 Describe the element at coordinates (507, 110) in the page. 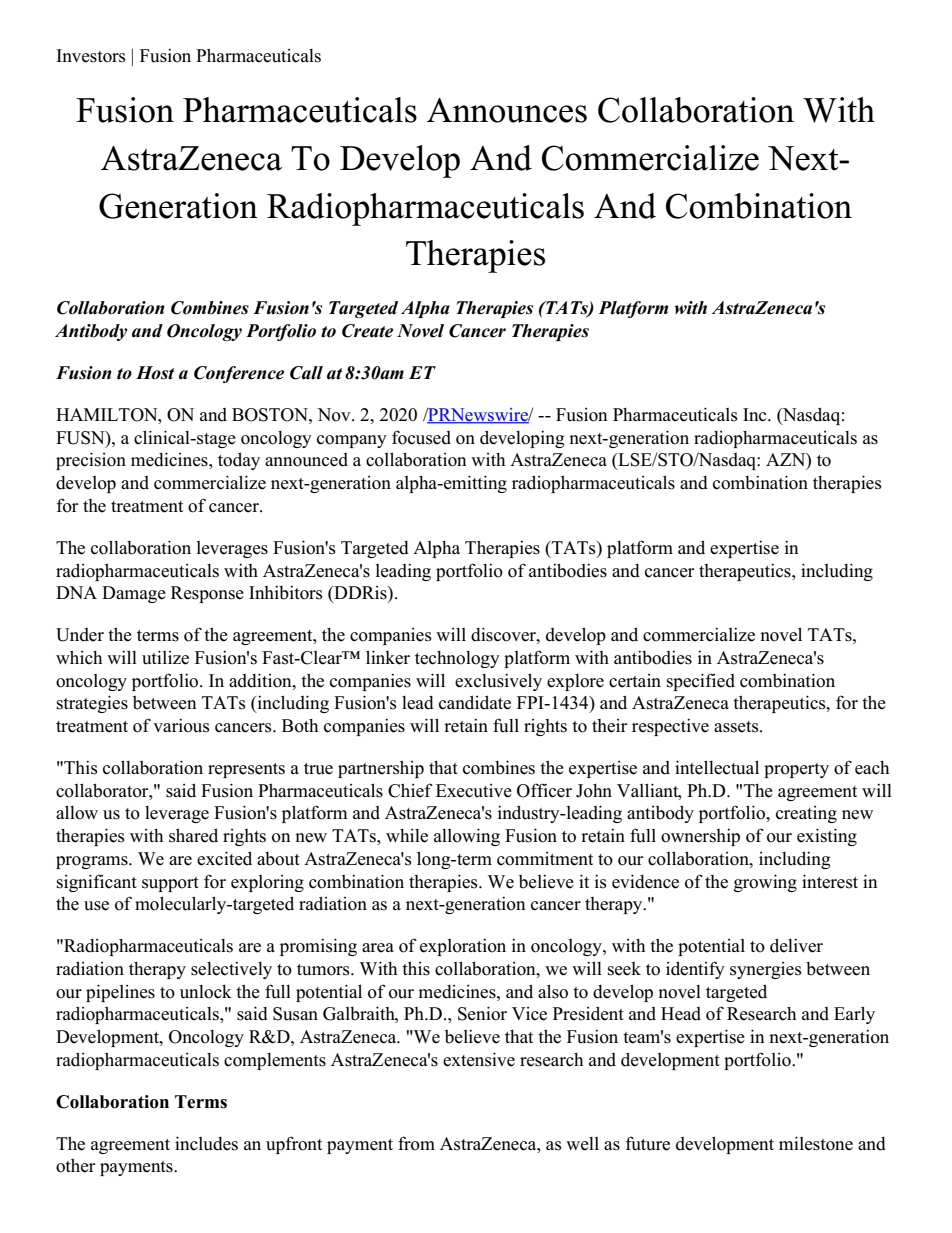

I see `Announces` at that location.
